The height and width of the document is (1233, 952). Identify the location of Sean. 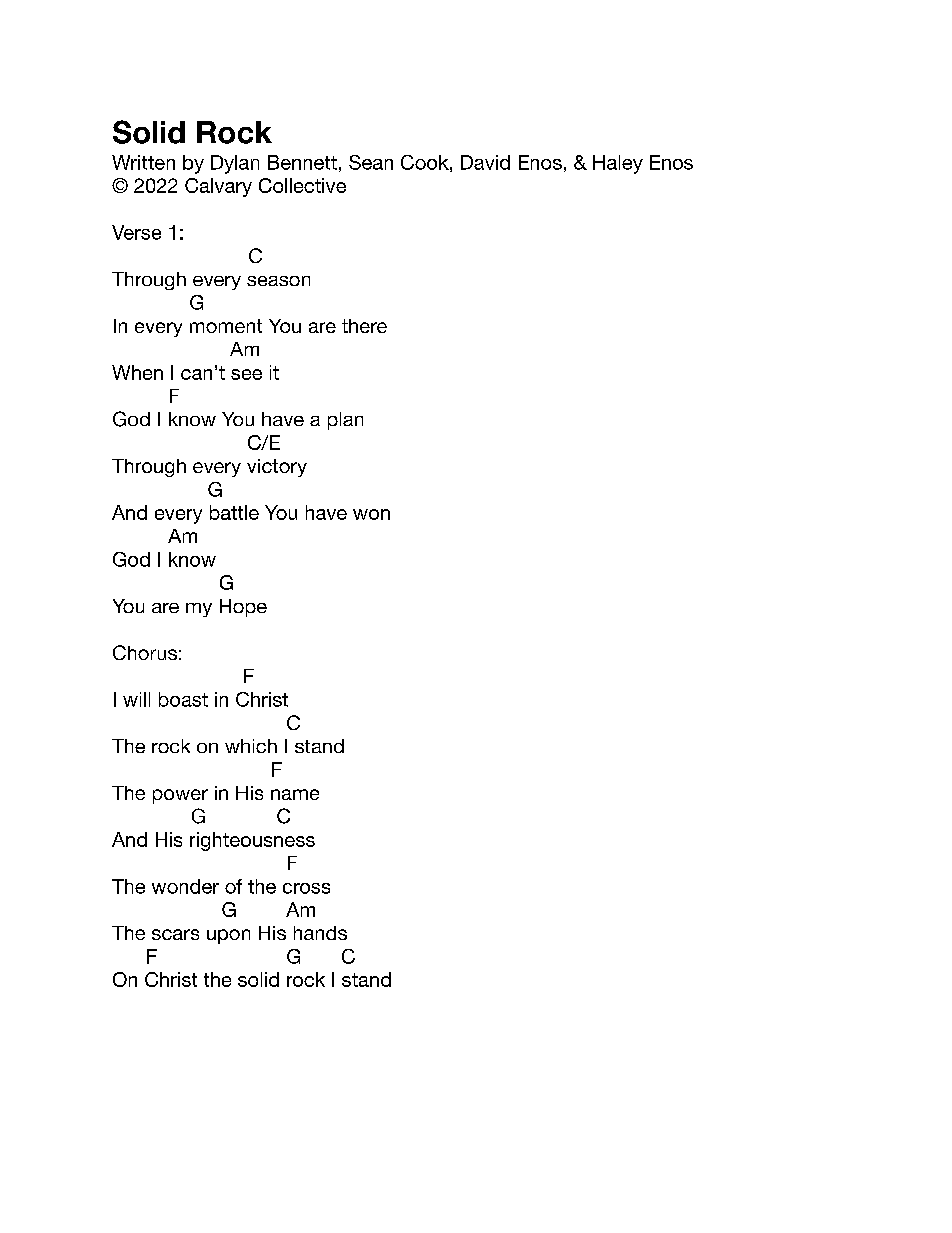
(371, 162).
